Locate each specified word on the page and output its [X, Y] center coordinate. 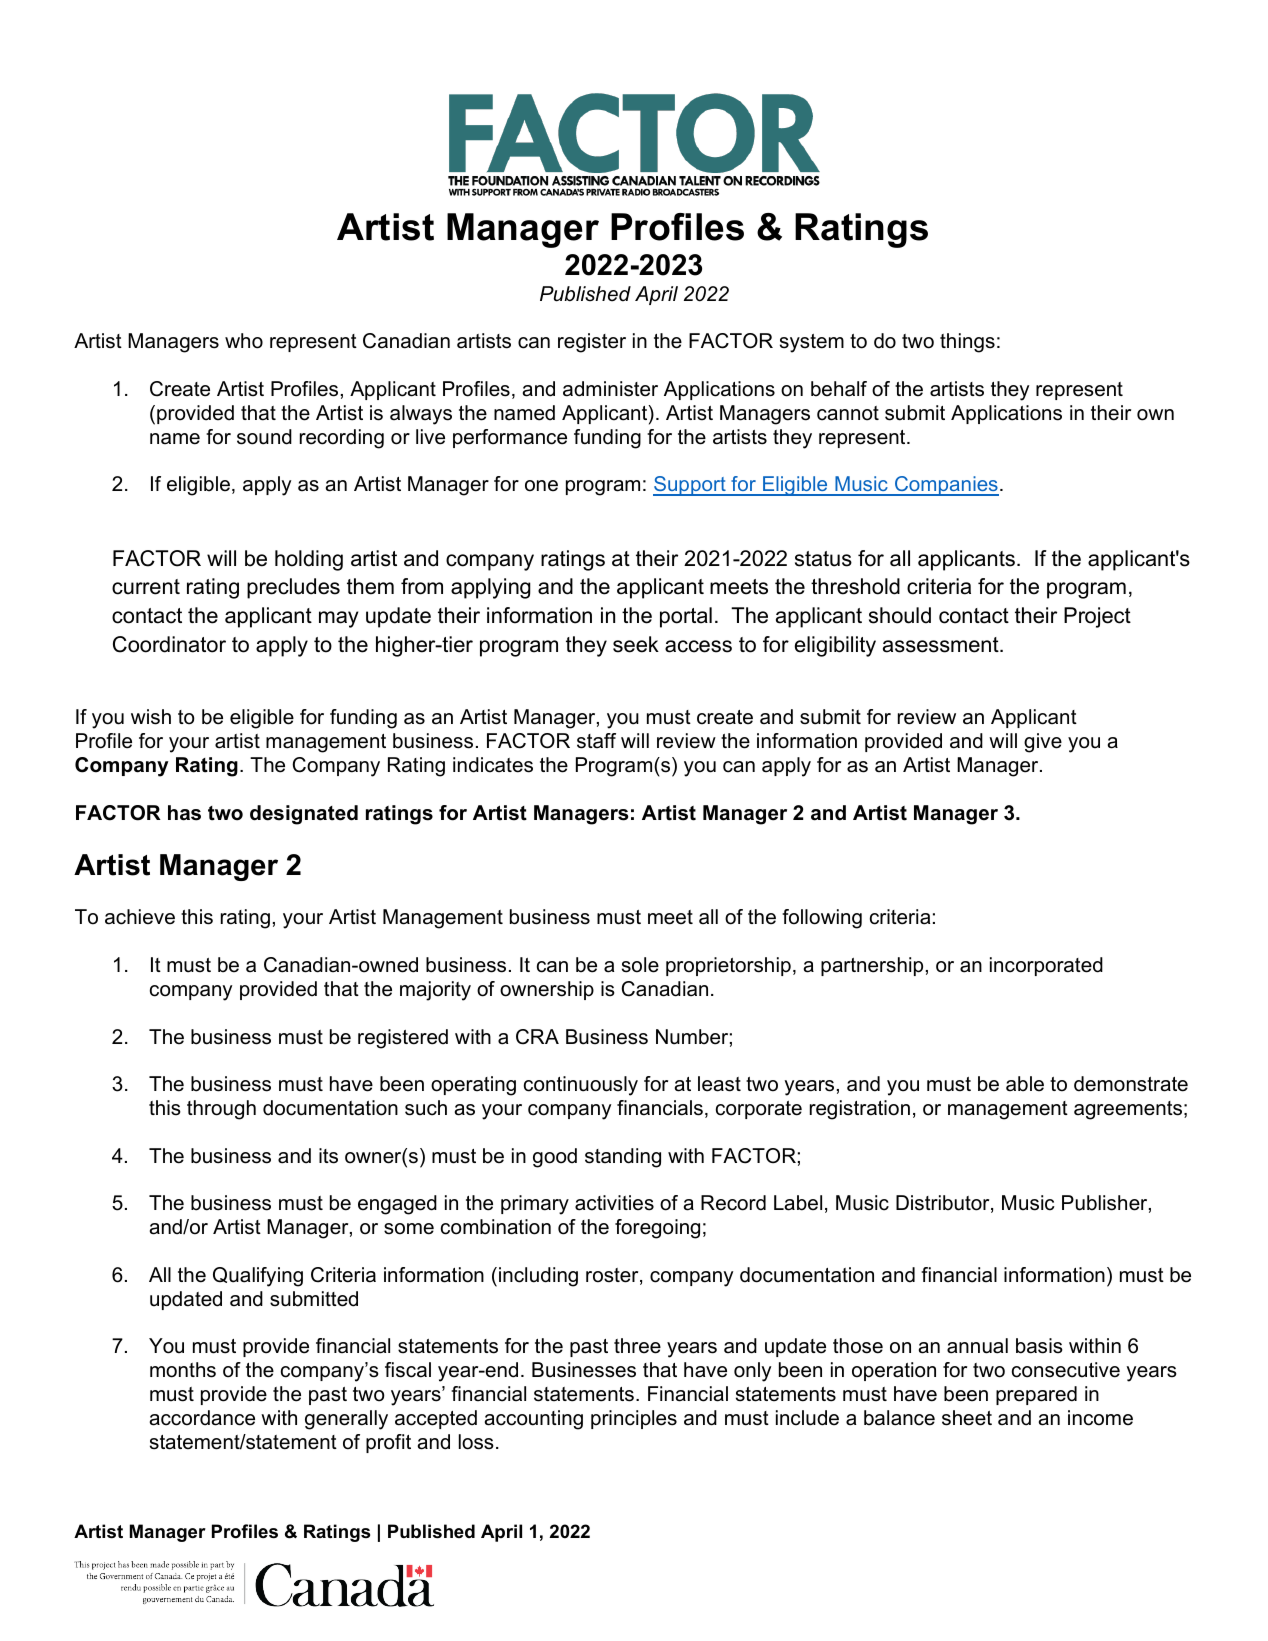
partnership [872, 966]
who [244, 341]
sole [640, 965]
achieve [140, 917]
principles [634, 1419]
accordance [202, 1418]
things [967, 343]
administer [610, 389]
